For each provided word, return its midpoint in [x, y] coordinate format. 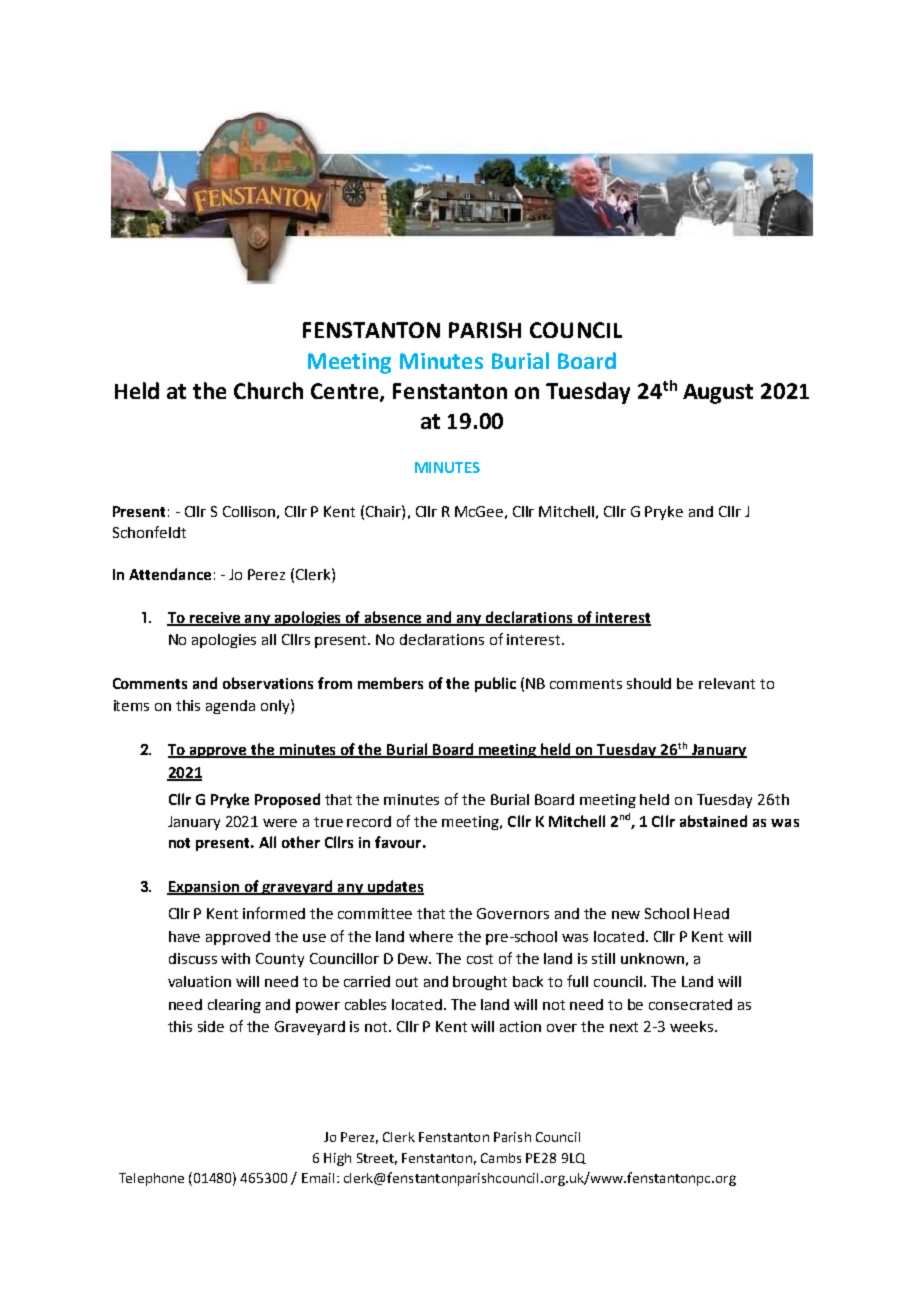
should [649, 683]
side [211, 1026]
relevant [727, 683]
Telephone [151, 1179]
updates [394, 887]
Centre [346, 392]
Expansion [204, 888]
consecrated [690, 1004]
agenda [230, 707]
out [407, 982]
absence [393, 618]
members [390, 683]
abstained [713, 821]
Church [268, 390]
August [718, 394]
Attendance [170, 574]
